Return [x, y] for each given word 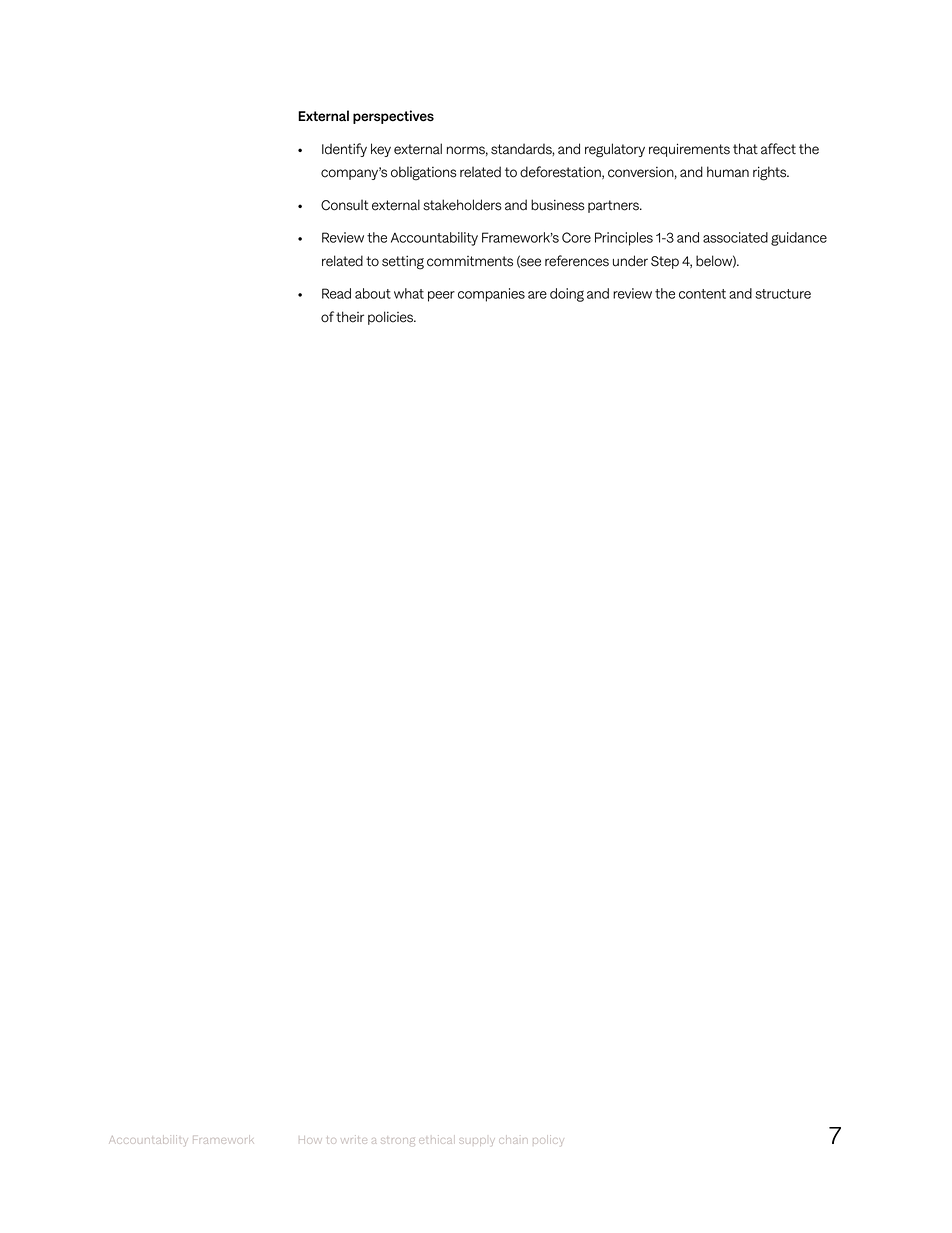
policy [548, 1140]
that [745, 149]
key [381, 150]
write [352, 1139]
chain [513, 1141]
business [557, 205]
